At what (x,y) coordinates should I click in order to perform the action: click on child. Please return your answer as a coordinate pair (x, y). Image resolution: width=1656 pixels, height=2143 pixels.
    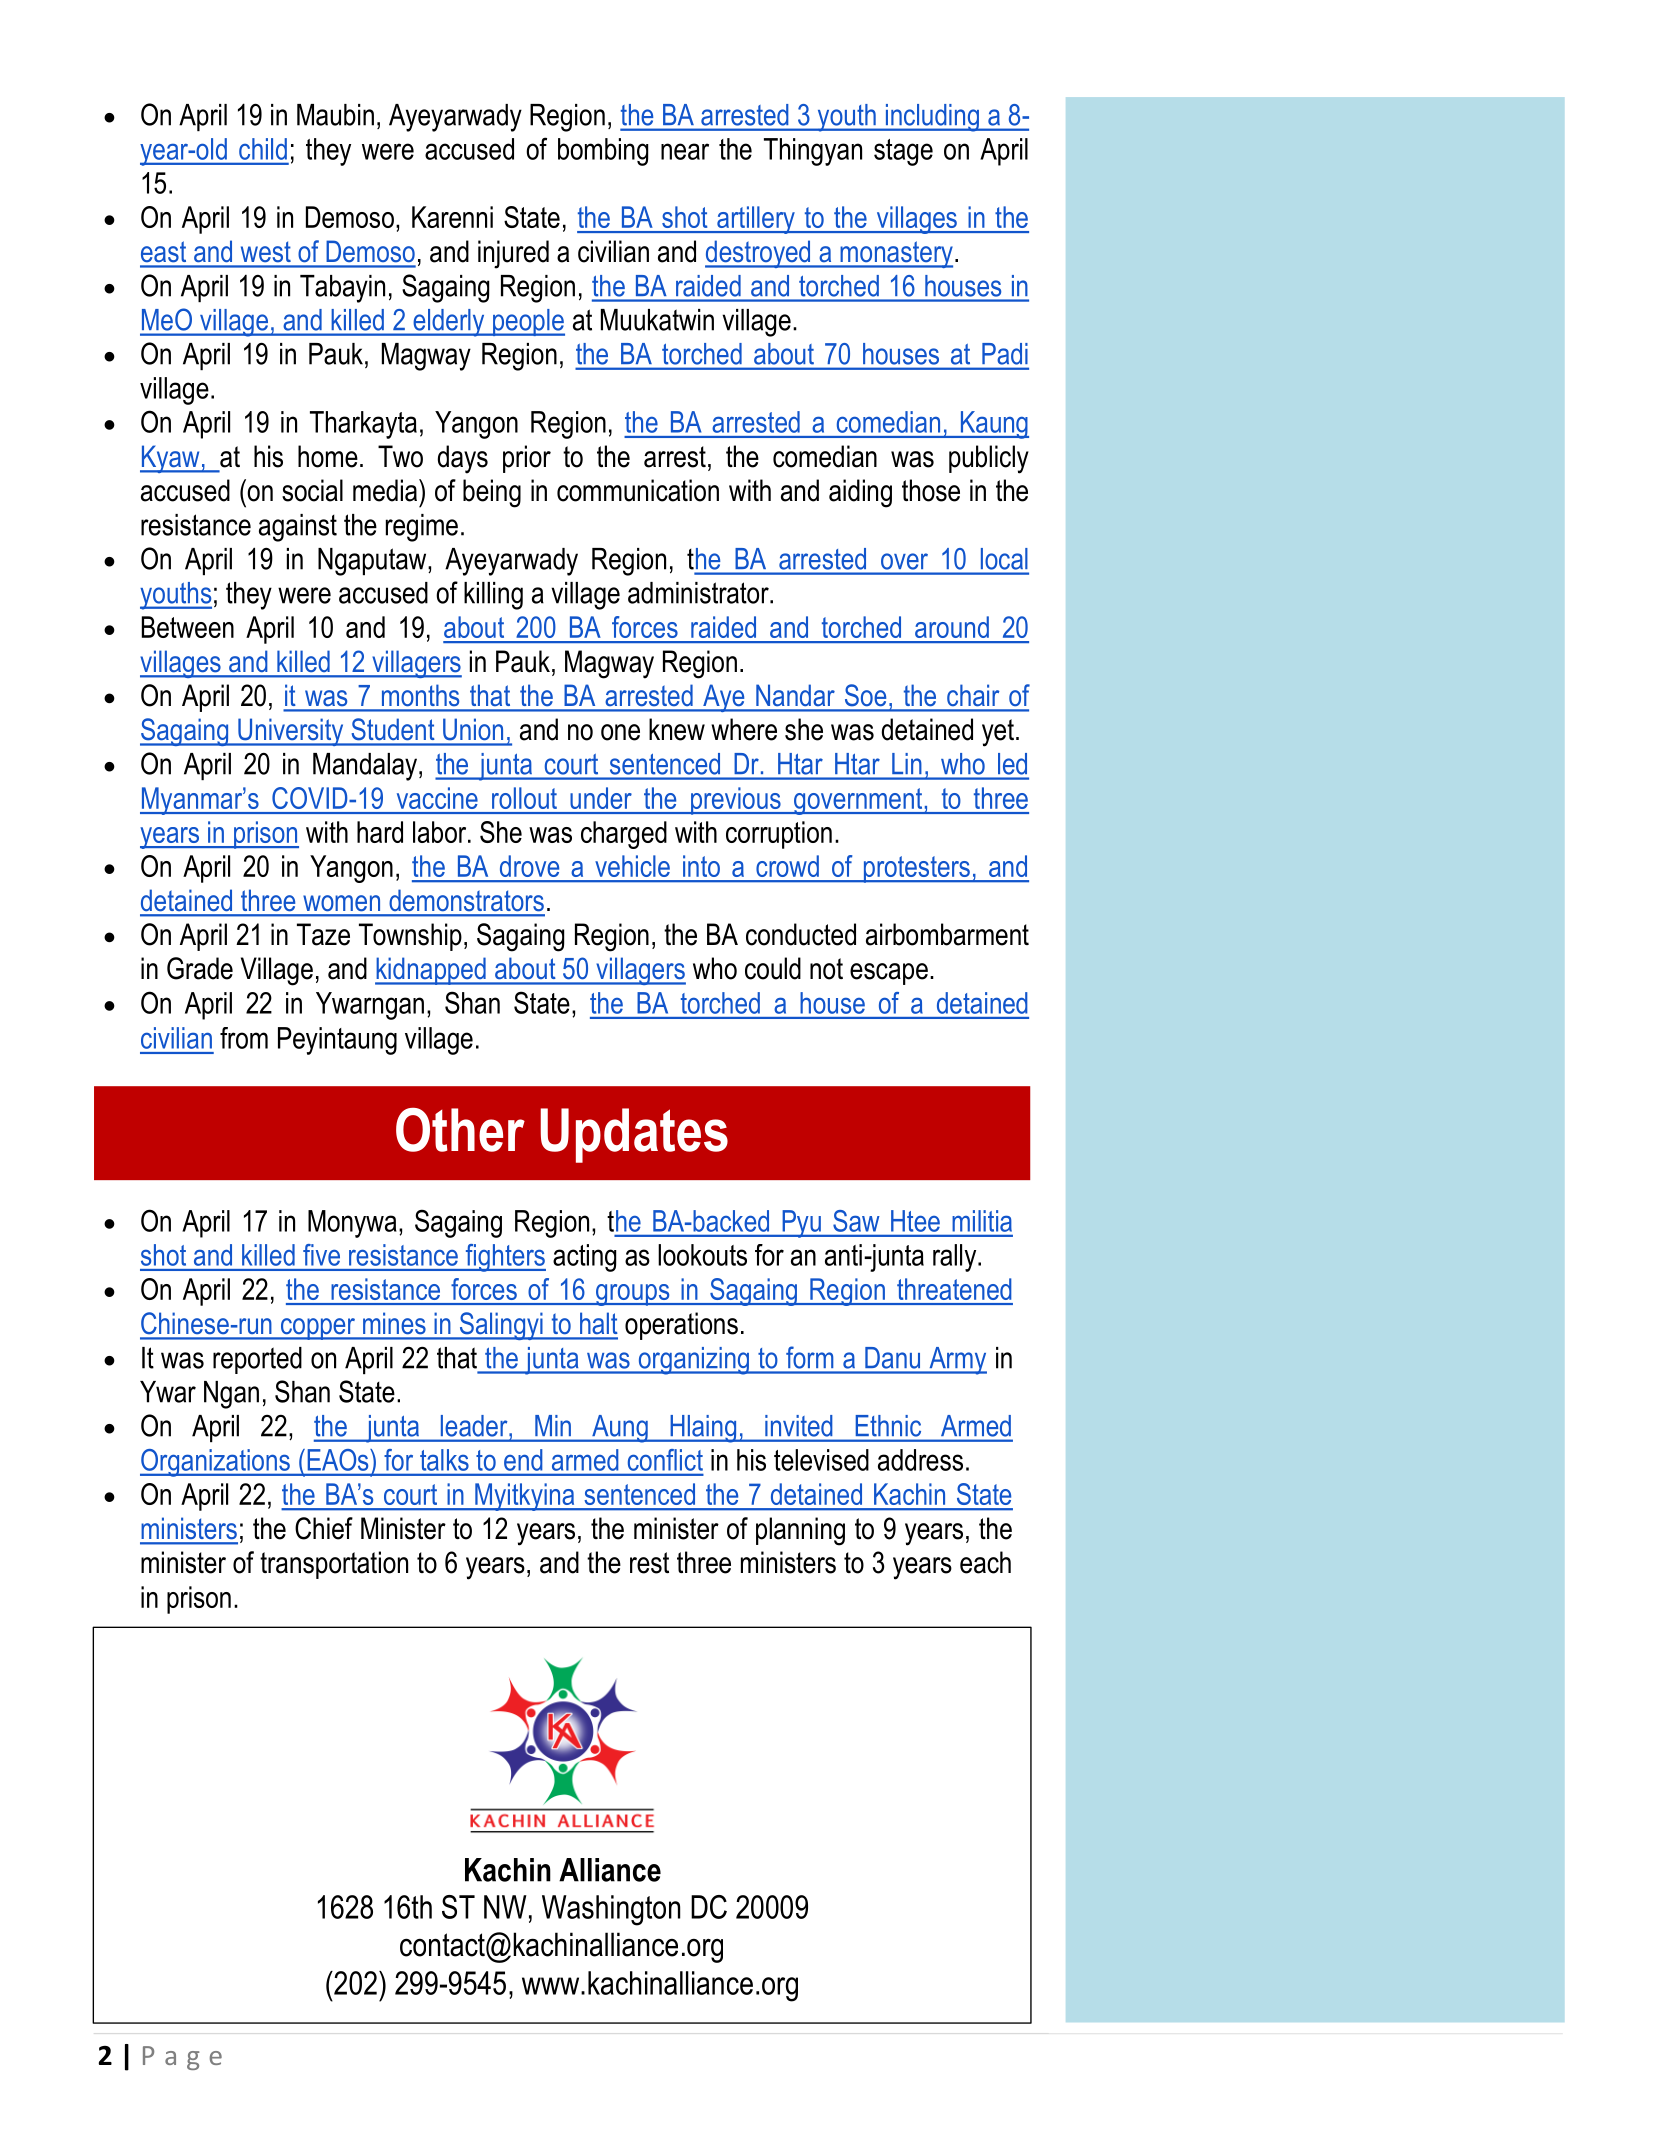
    Looking at the image, I should click on (263, 149).
